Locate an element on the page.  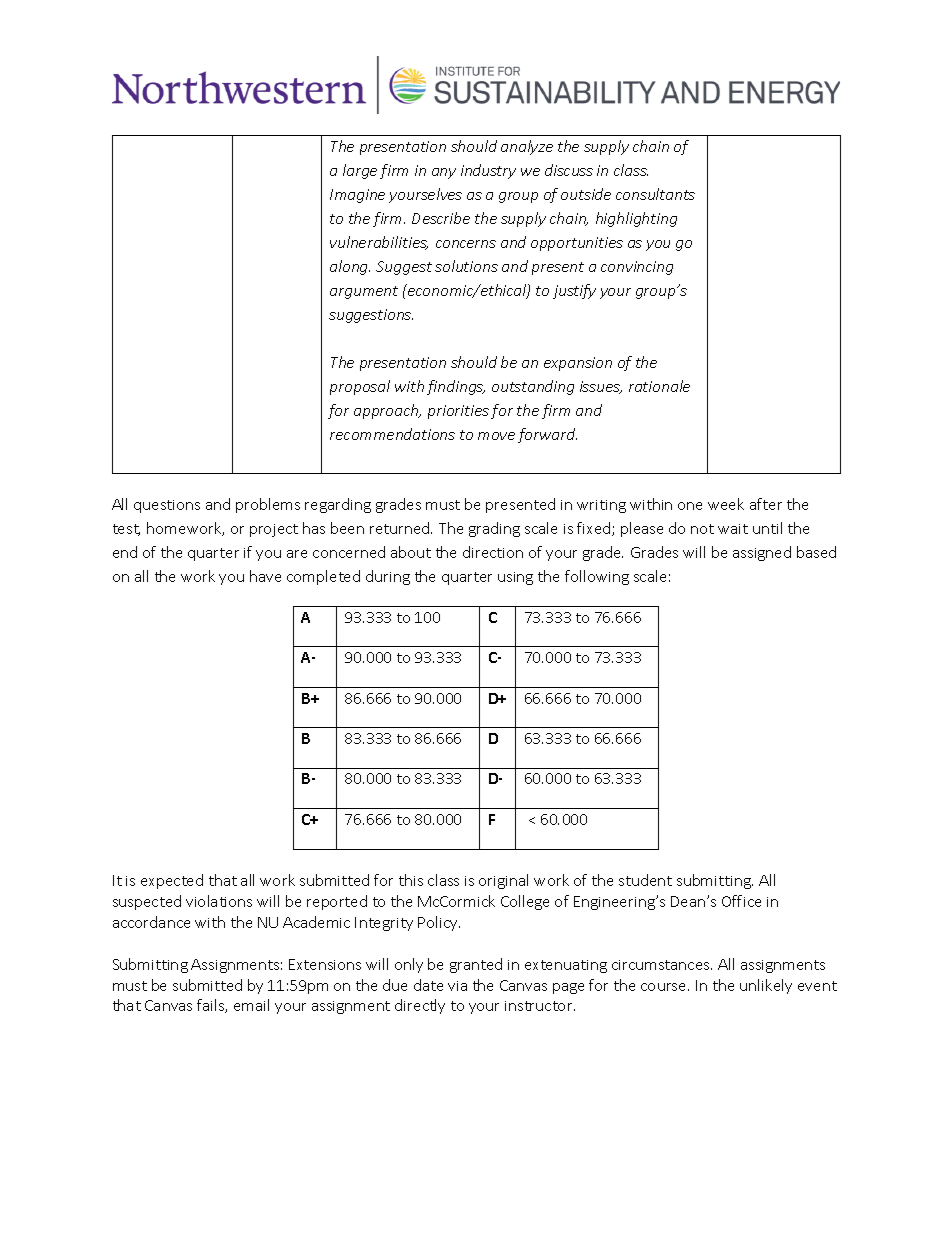
using is located at coordinates (515, 578).
